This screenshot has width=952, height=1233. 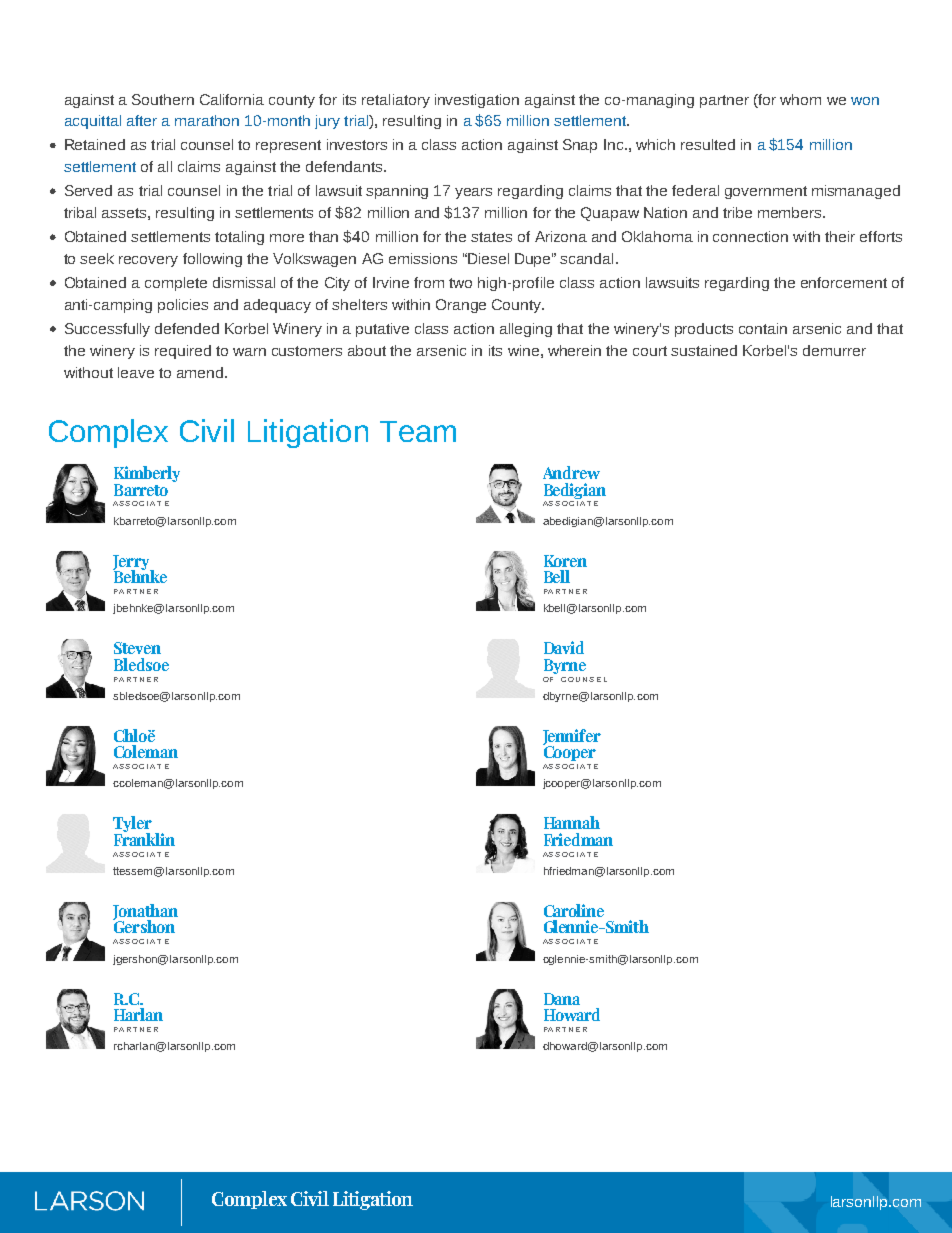 What do you see at coordinates (477, 101) in the screenshot?
I see `investigation` at bounding box center [477, 101].
